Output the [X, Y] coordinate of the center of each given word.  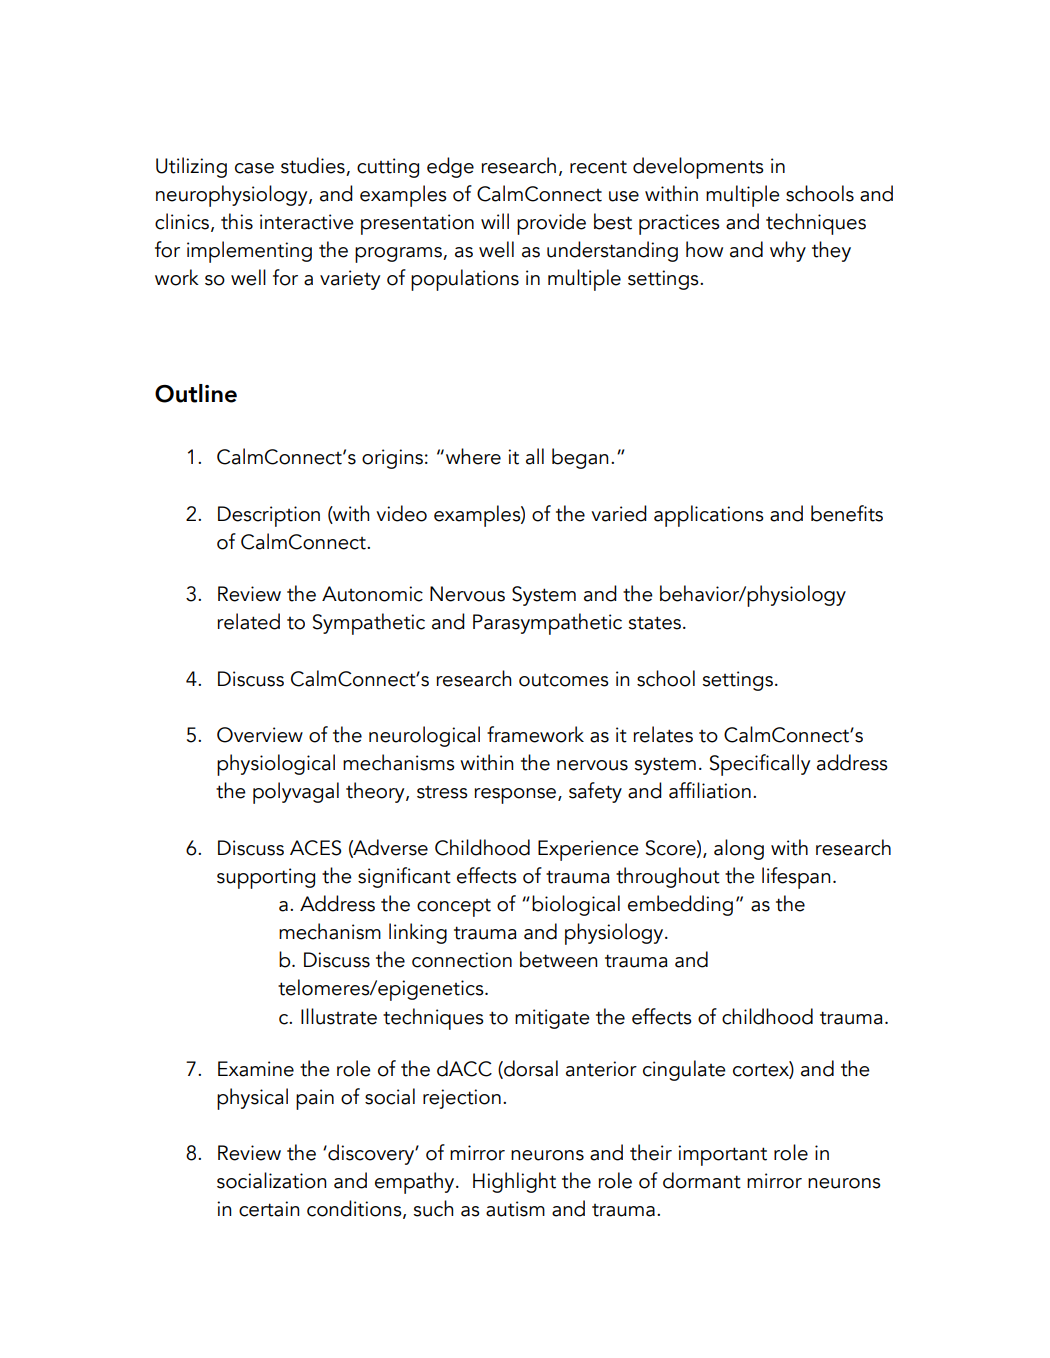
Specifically [760, 765]
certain [269, 1209]
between [558, 959]
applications [709, 516]
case [254, 168]
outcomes [564, 680]
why [788, 251]
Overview [260, 735]
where [473, 456]
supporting [266, 878]
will [495, 221]
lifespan [796, 878]
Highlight [514, 1182]
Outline [196, 393]
